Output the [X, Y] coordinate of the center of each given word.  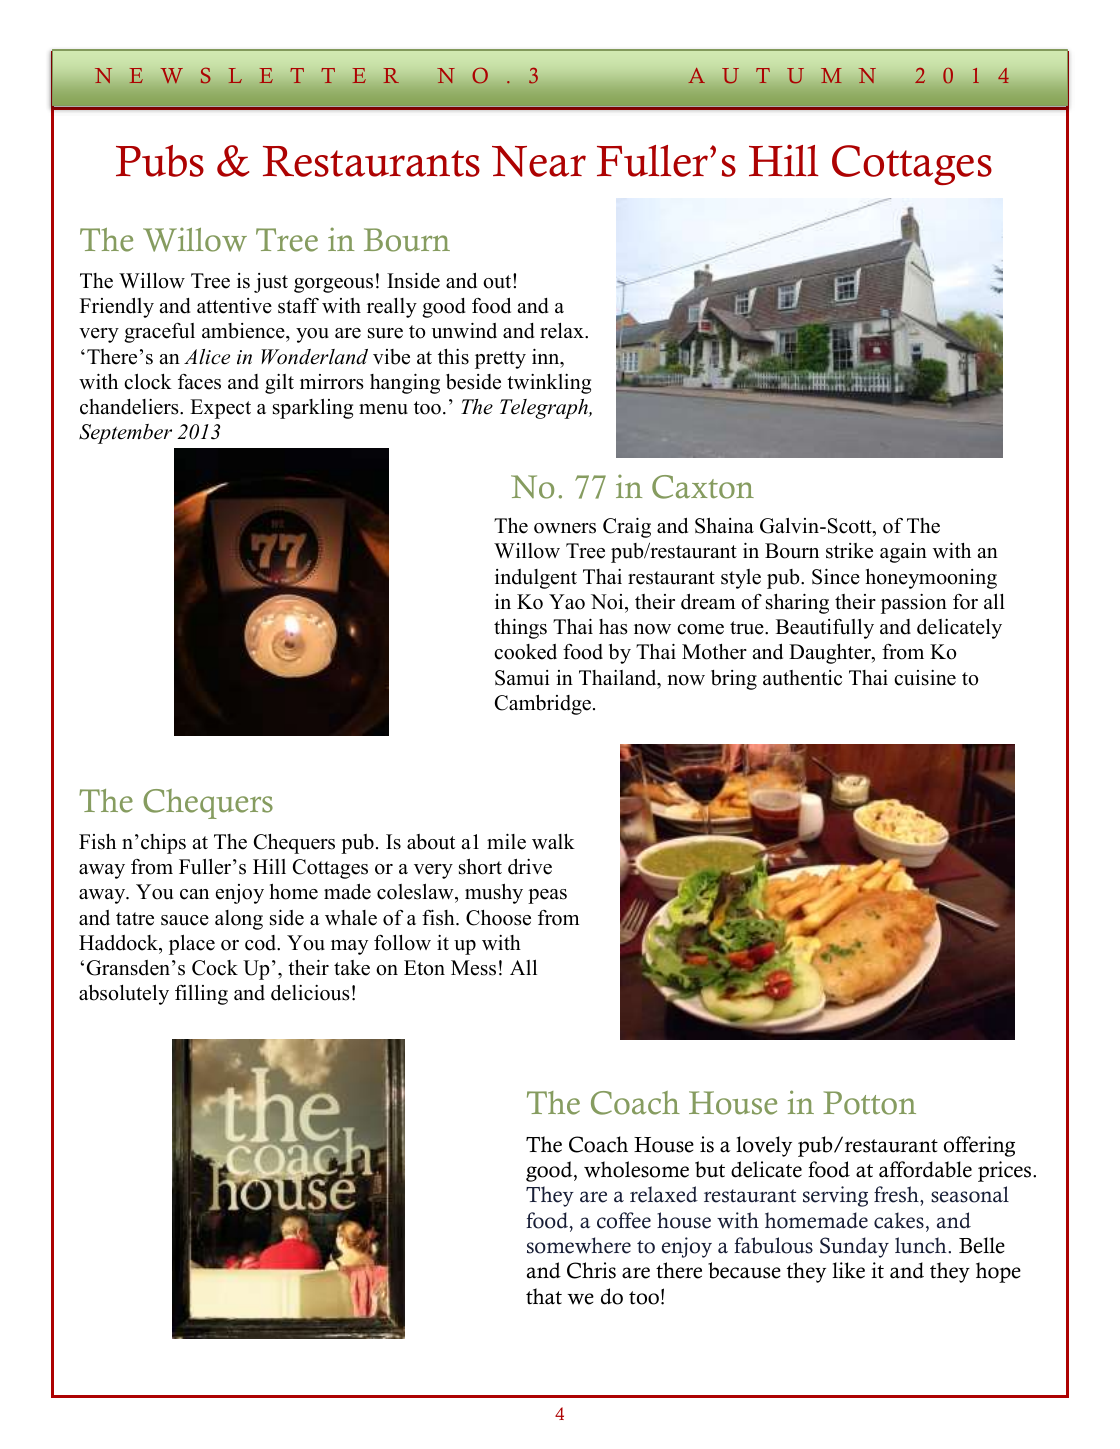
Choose [498, 918]
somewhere [579, 1245]
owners [565, 528]
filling [201, 995]
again [903, 553]
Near [539, 161]
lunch [922, 1245]
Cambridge [543, 705]
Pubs [160, 161]
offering [979, 1146]
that [544, 1296]
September [125, 434]
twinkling [549, 384]
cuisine [925, 678]
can [194, 894]
